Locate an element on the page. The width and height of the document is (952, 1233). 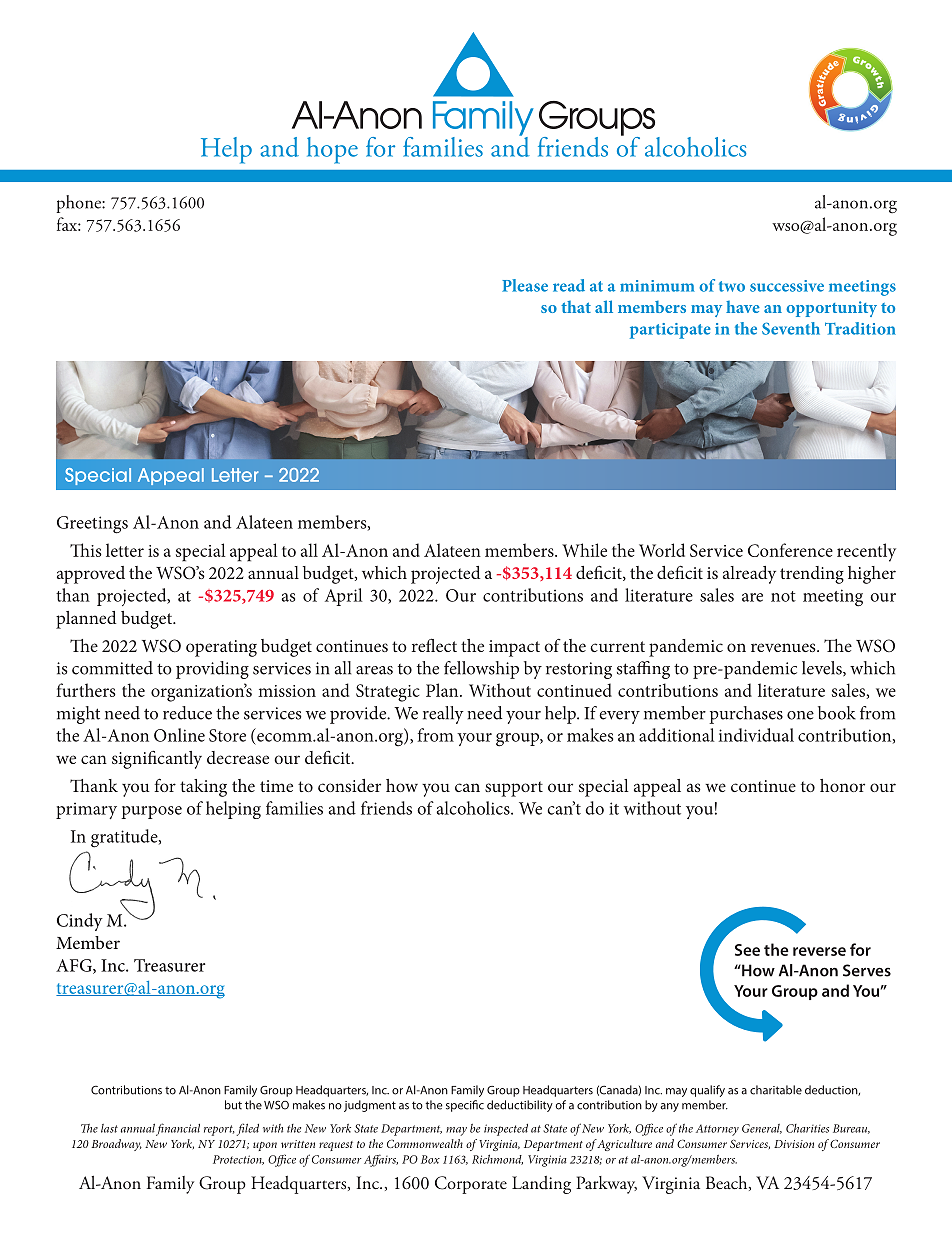
successive is located at coordinates (787, 286).
